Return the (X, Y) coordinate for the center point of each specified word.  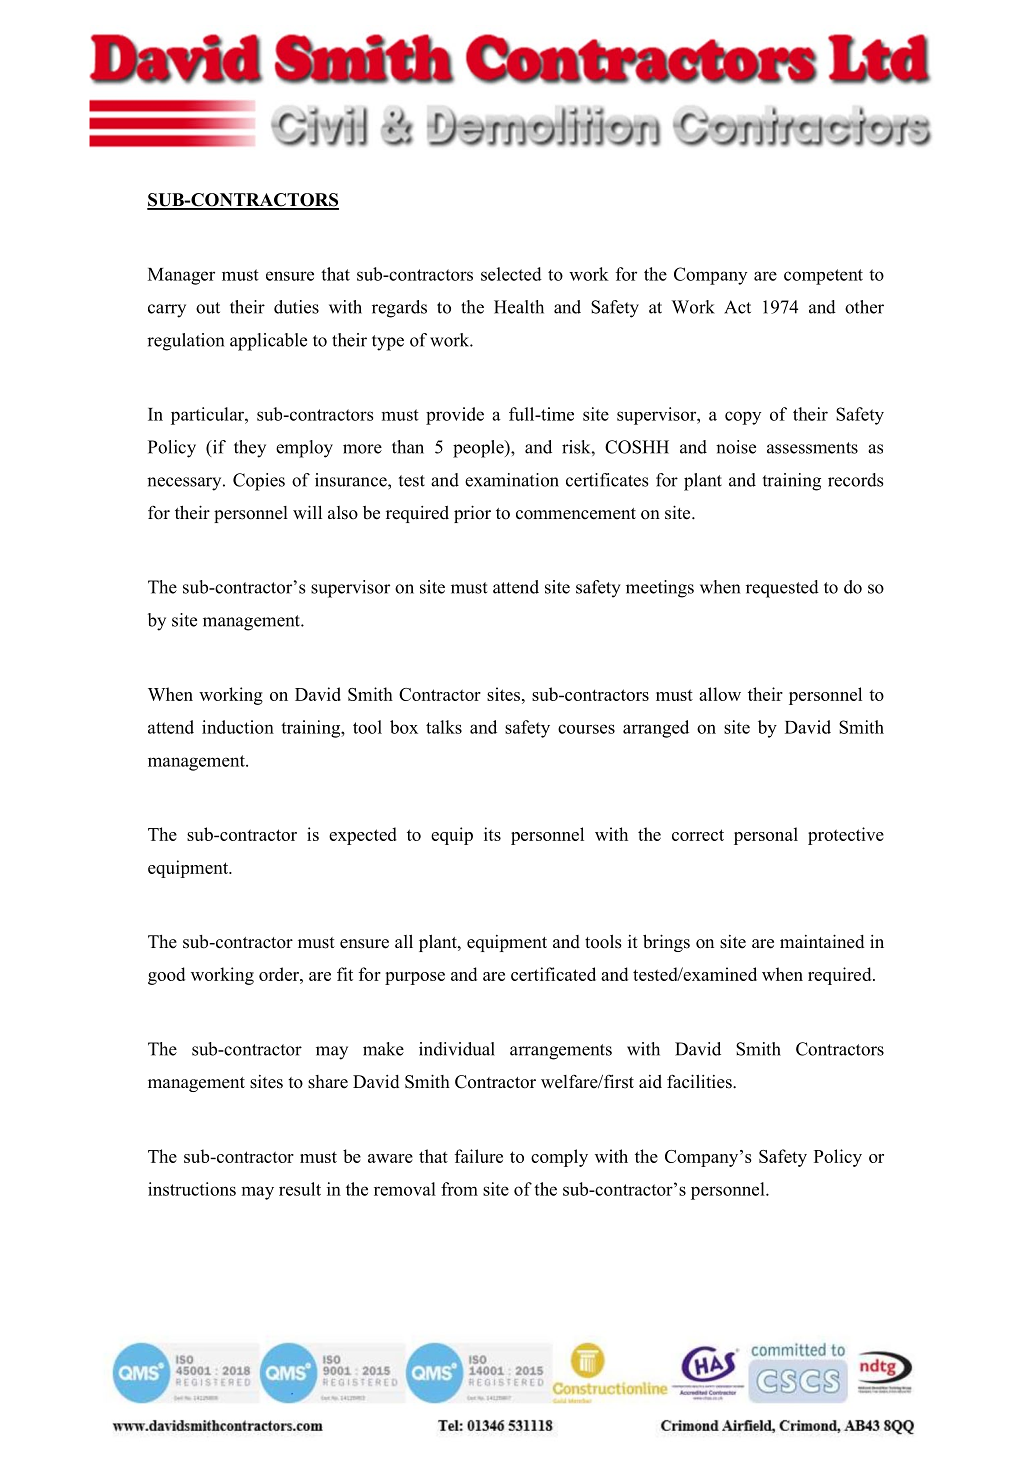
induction (238, 727)
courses (586, 729)
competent (823, 277)
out (208, 308)
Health (519, 307)
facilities (700, 1081)
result (300, 1189)
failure (479, 1156)
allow (720, 694)
